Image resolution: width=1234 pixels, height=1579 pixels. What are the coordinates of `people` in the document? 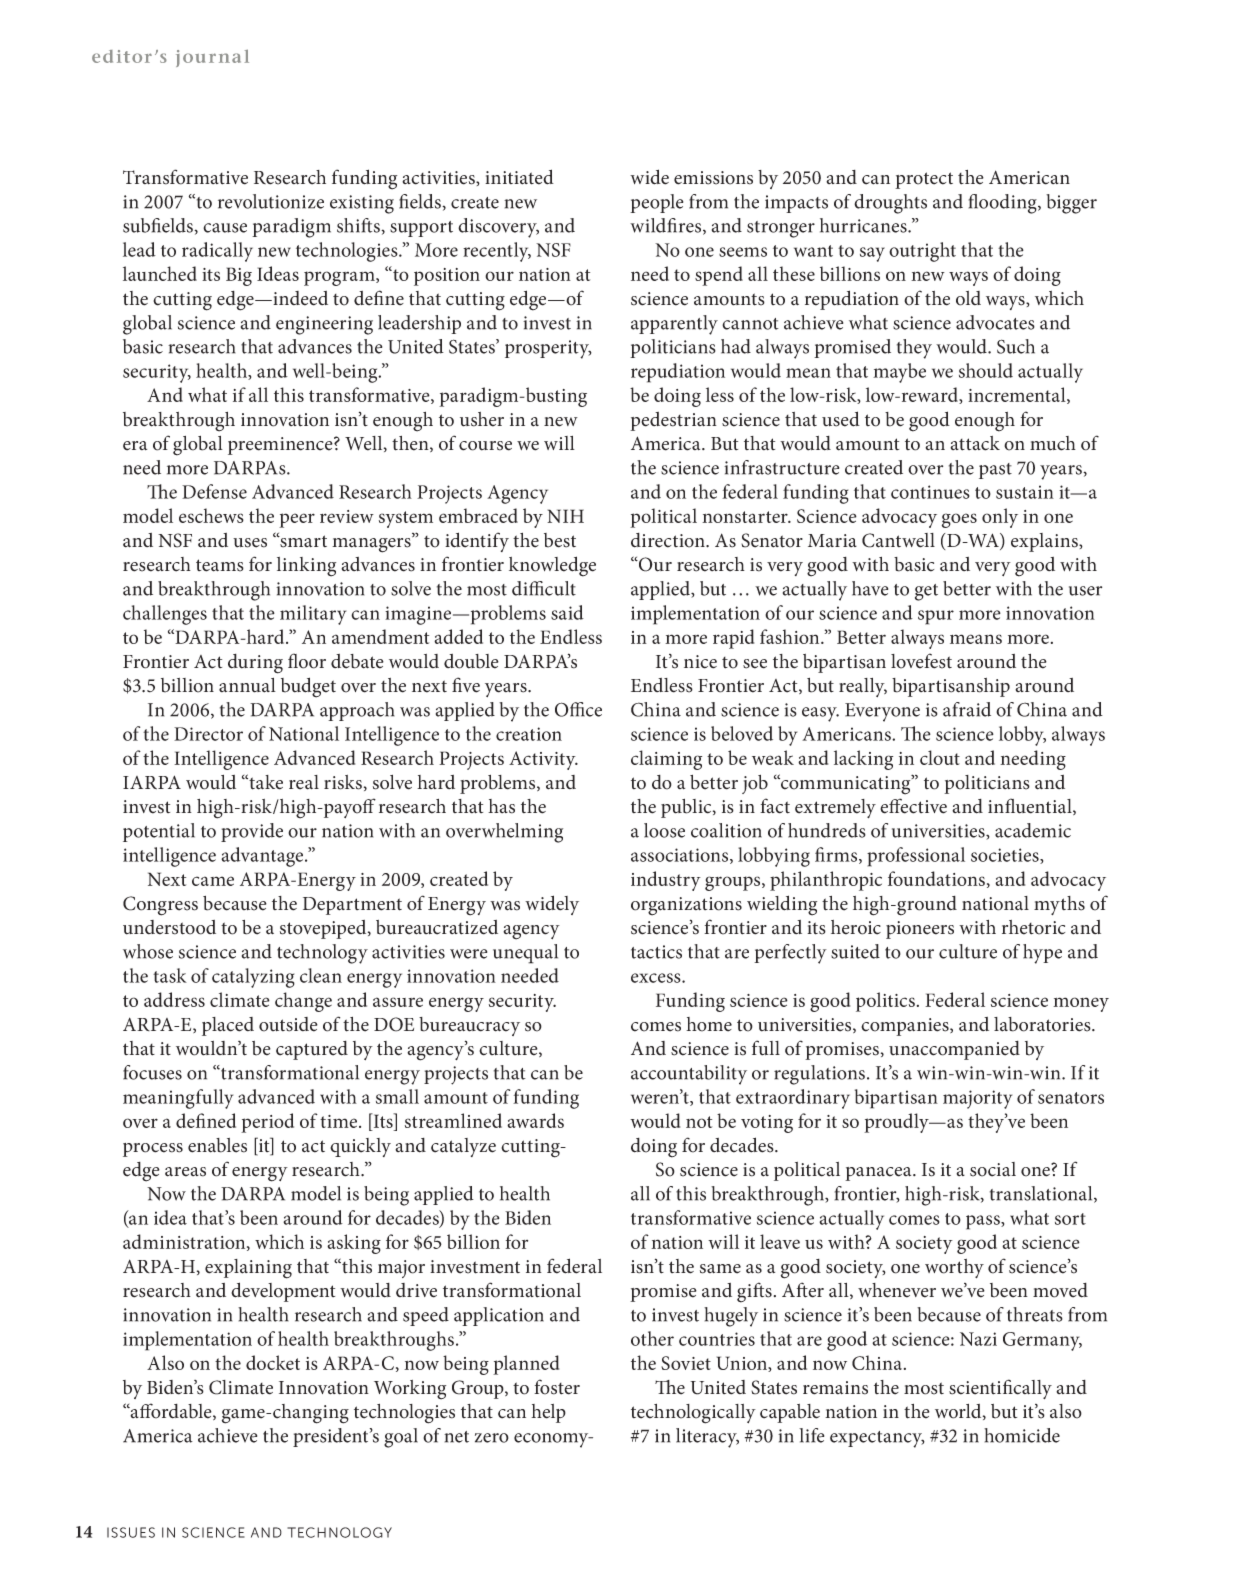 It's located at (656, 203).
